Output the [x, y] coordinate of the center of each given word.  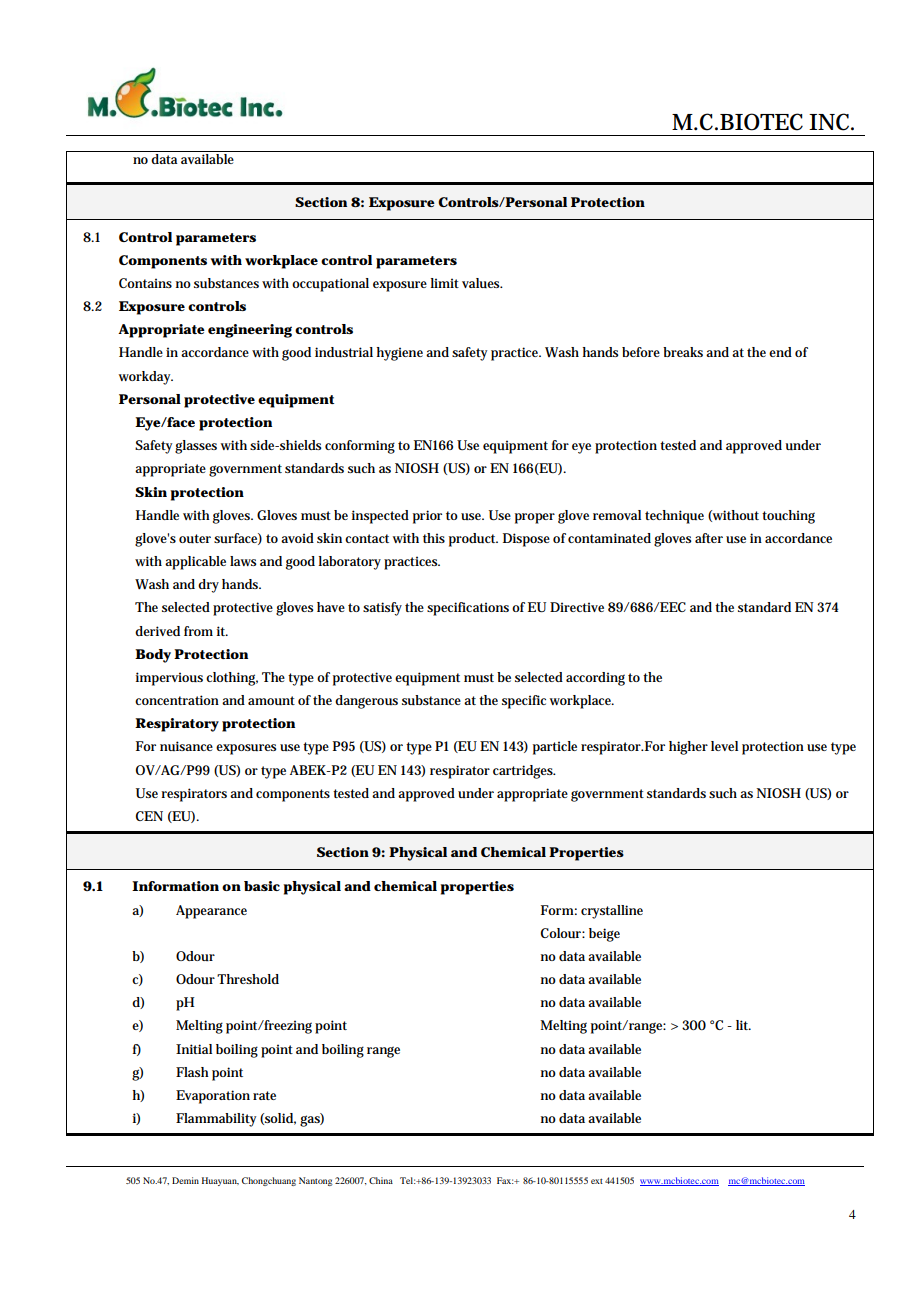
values [482, 283]
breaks [683, 352]
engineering [250, 331]
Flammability [216, 1120]
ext [597, 1181]
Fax [505, 1180]
